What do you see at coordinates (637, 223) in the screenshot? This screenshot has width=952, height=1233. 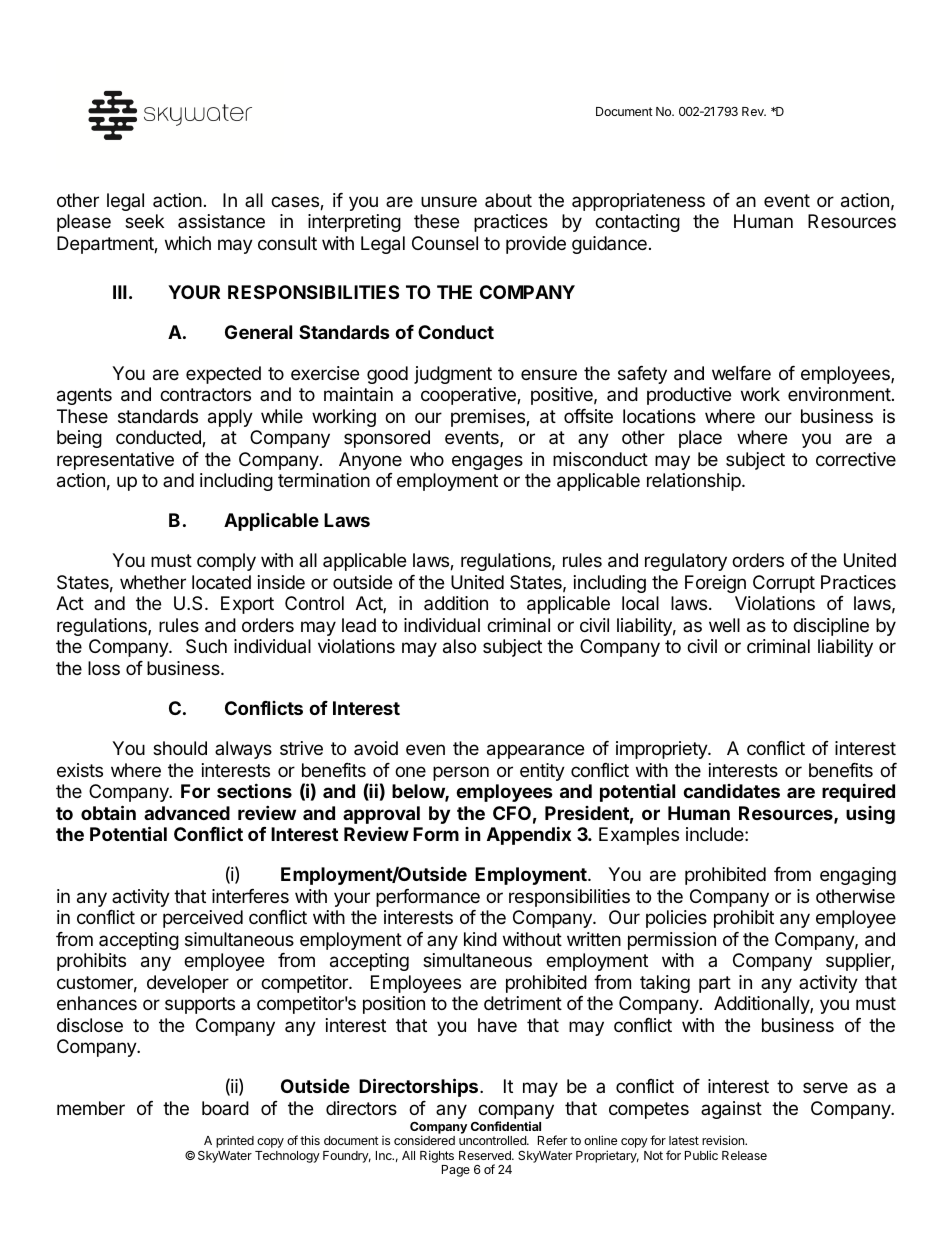 I see `contacting` at bounding box center [637, 223].
